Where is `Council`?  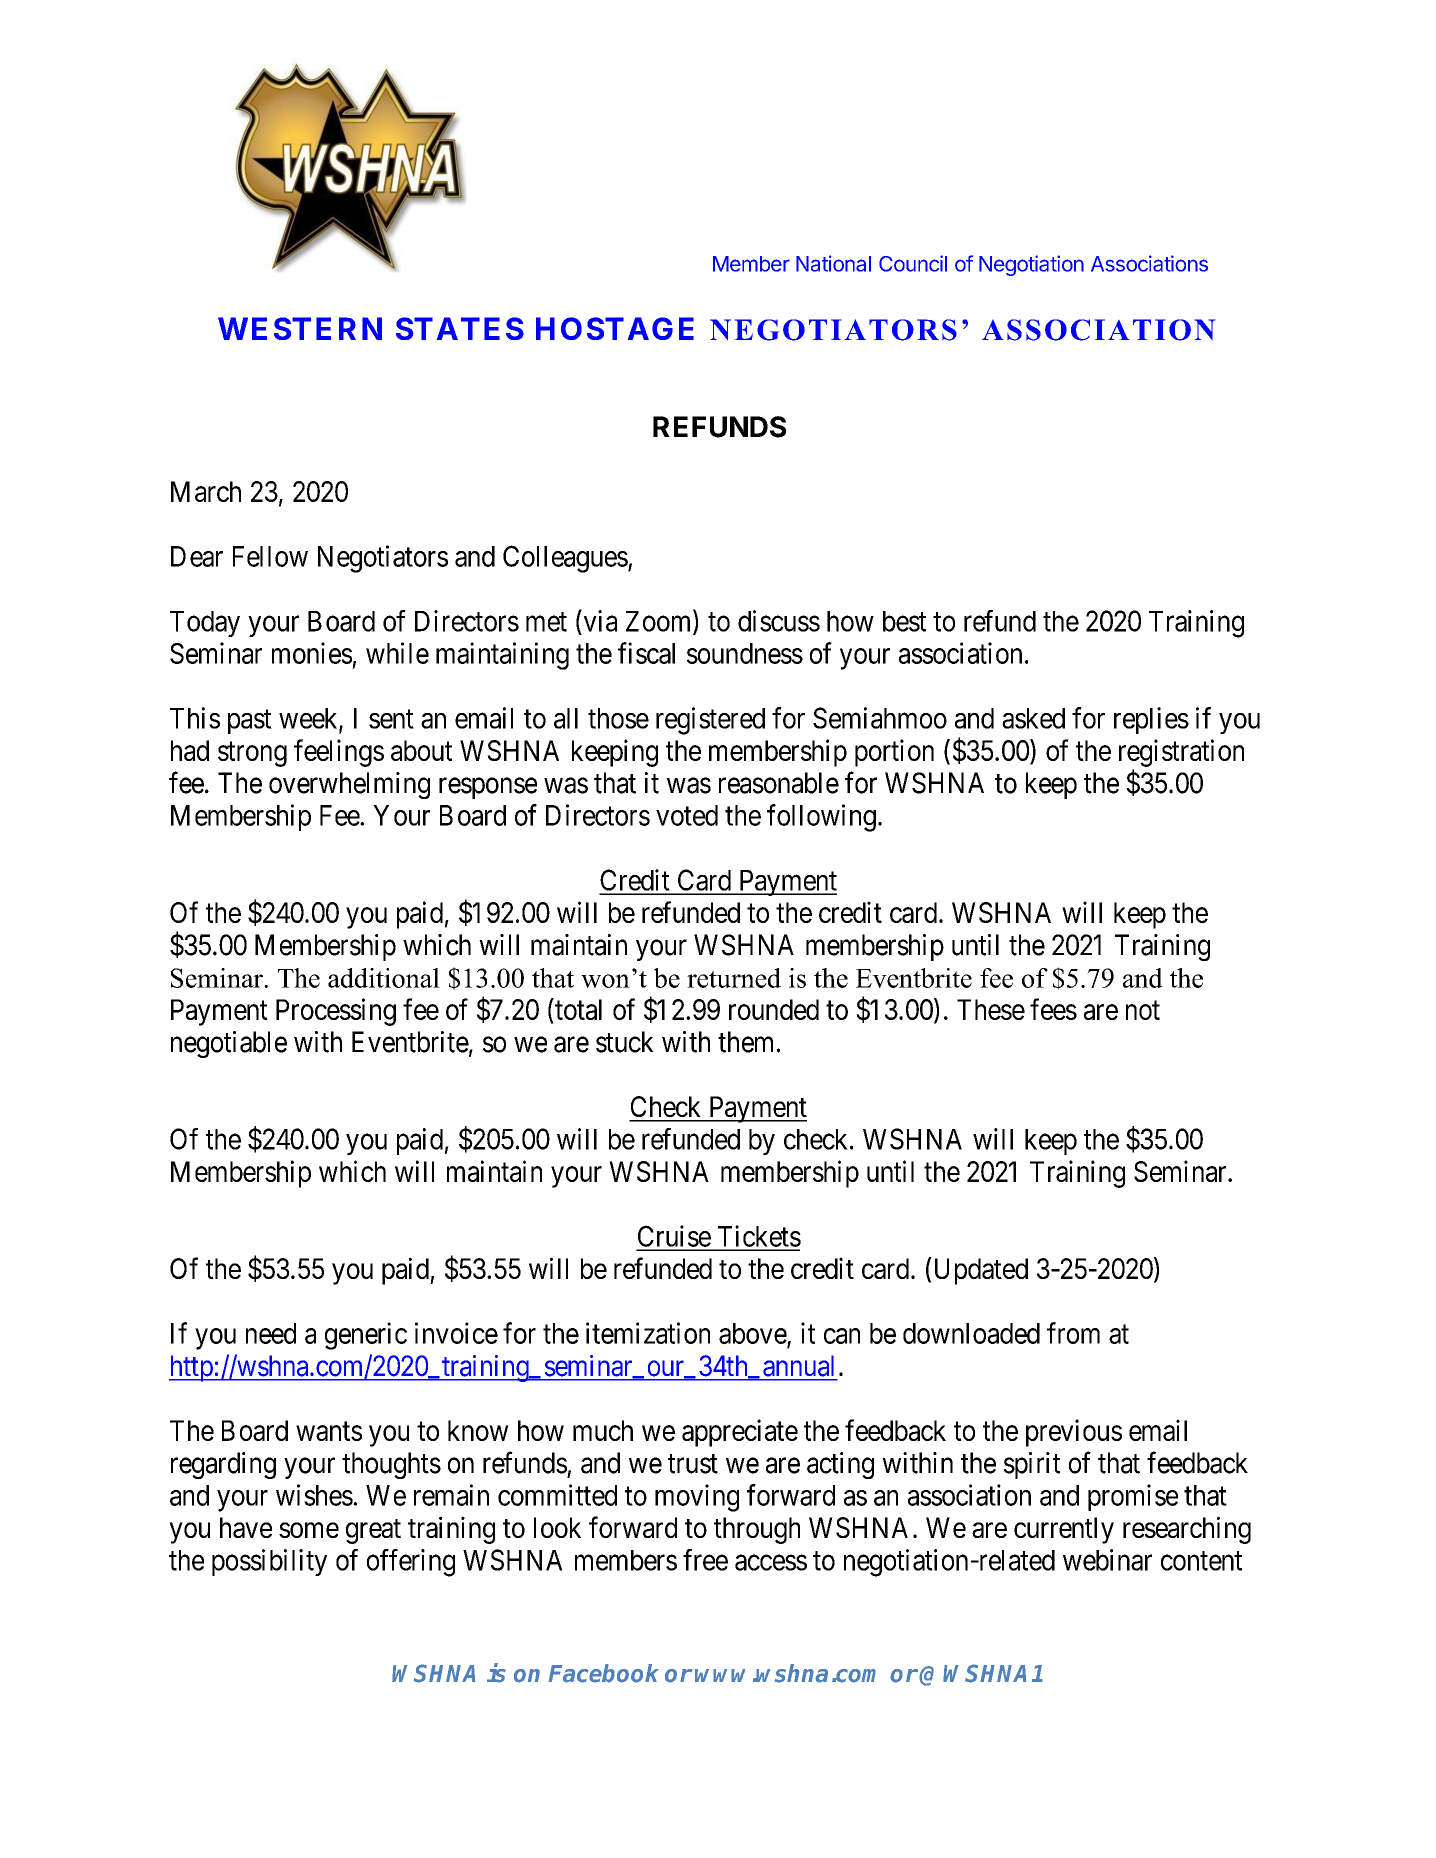
Council is located at coordinates (913, 263).
